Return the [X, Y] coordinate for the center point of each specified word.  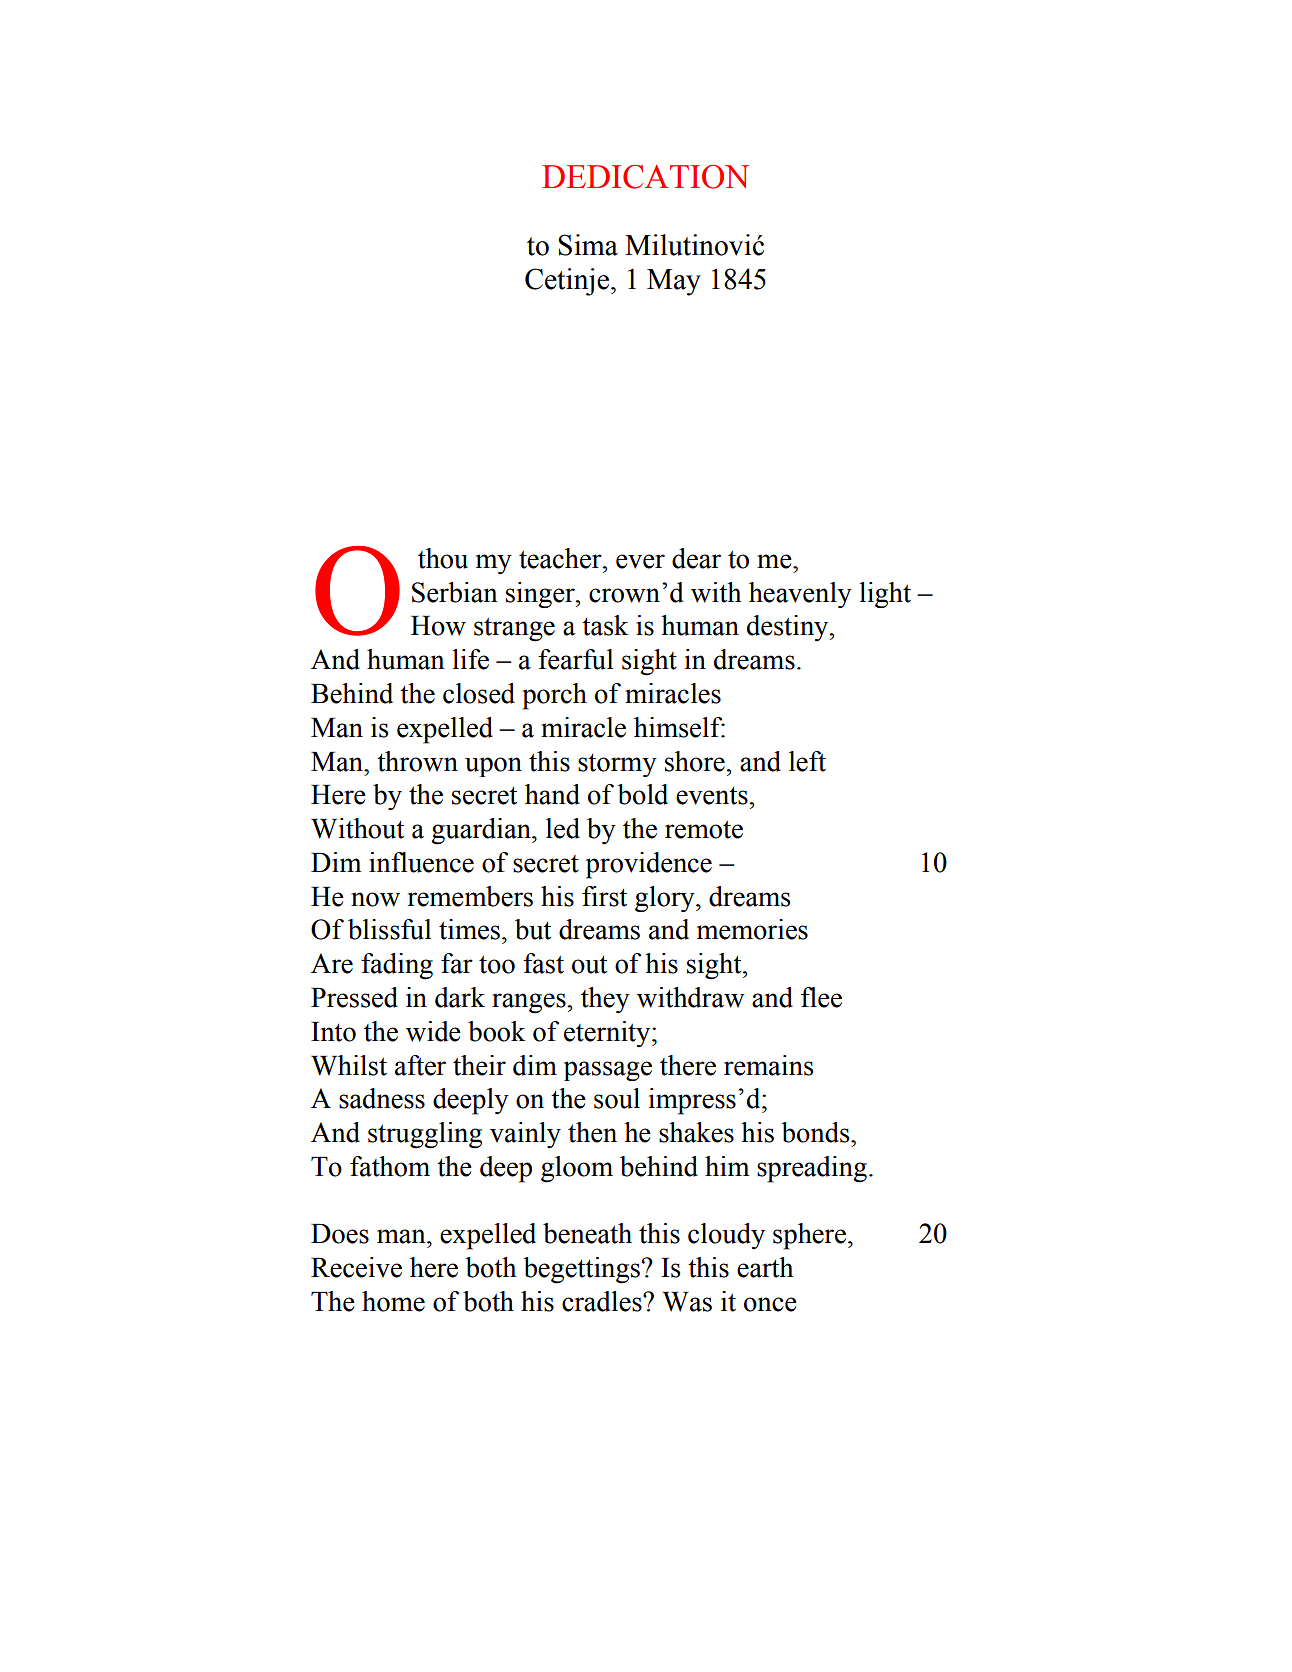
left [807, 761]
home [393, 1301]
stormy [617, 765]
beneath [587, 1233]
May [674, 282]
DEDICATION [645, 177]
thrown [417, 761]
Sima [588, 245]
